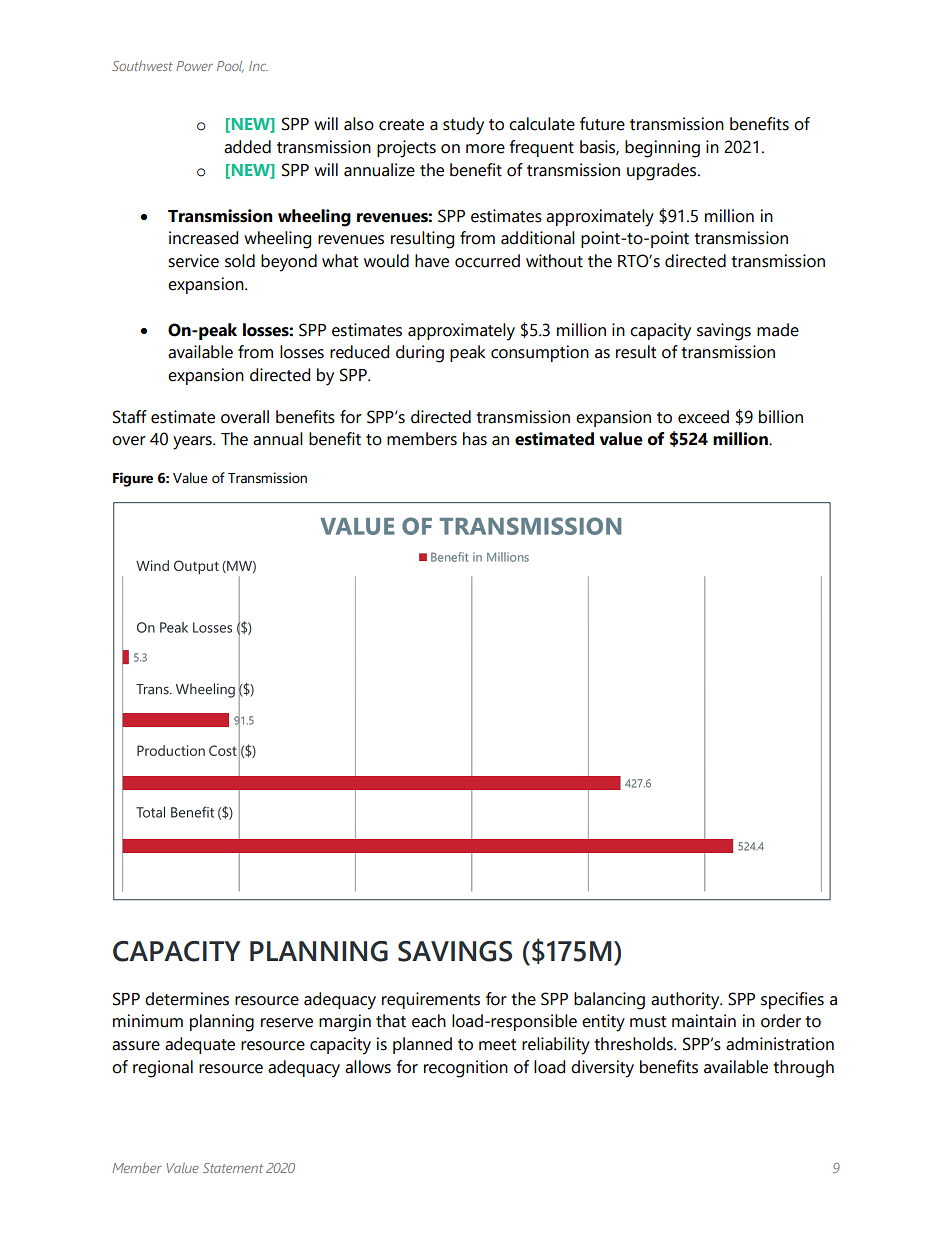  I want to click on made, so click(778, 330).
